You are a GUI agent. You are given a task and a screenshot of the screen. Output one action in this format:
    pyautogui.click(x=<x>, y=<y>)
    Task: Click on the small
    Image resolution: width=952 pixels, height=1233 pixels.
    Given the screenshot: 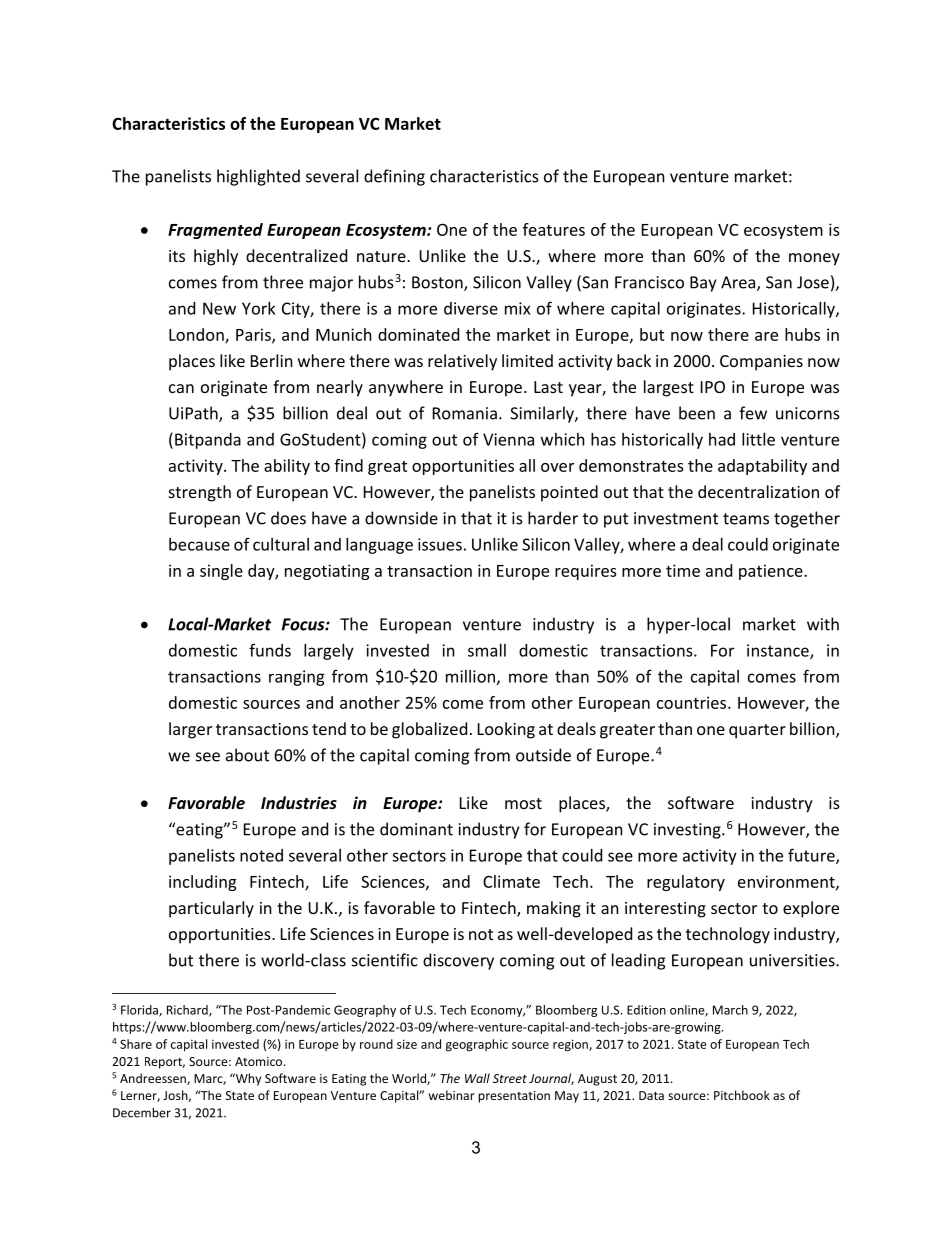 What is the action you would take?
    pyautogui.click(x=487, y=650)
